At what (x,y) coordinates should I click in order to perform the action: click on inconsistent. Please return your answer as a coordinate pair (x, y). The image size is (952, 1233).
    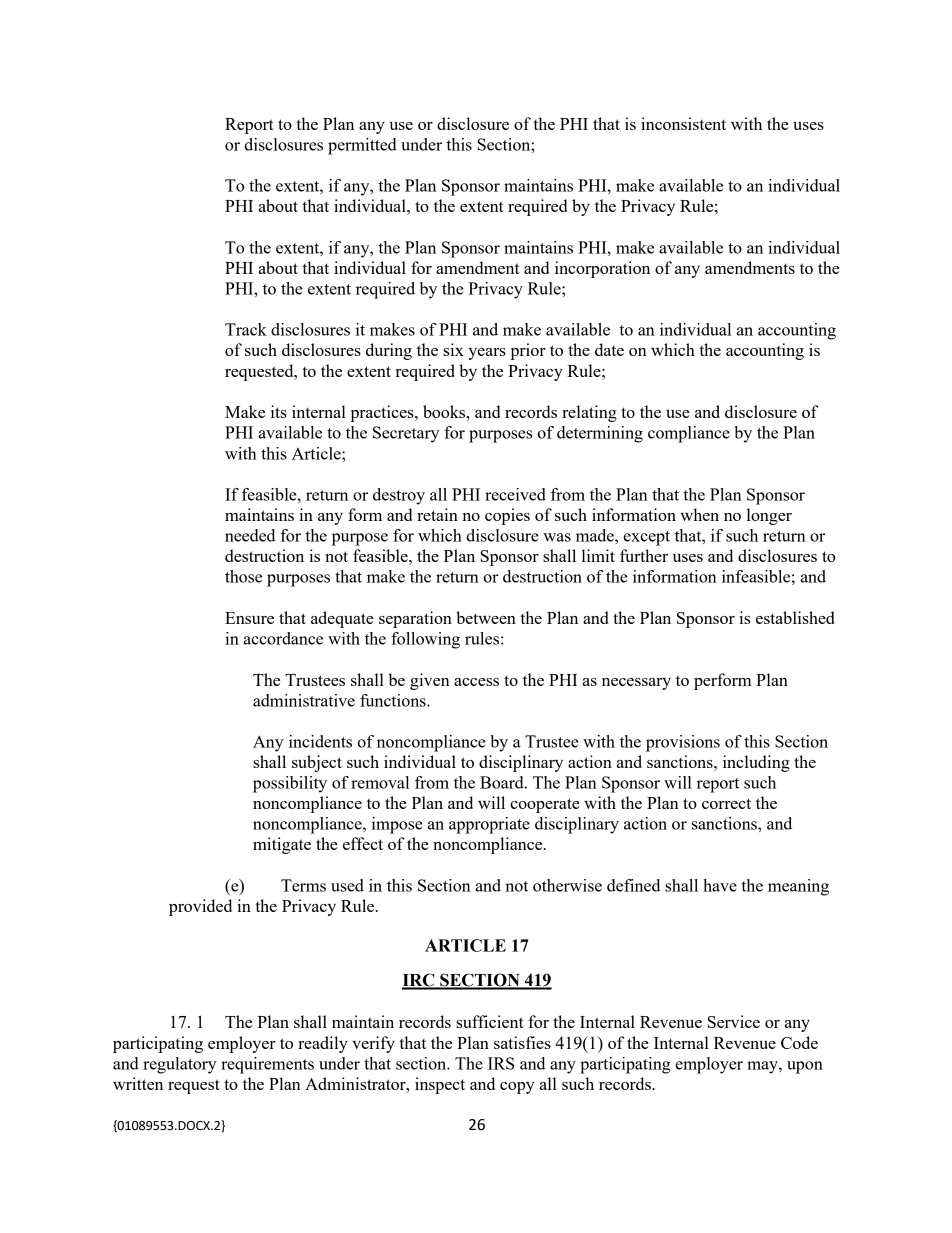
    Looking at the image, I should click on (683, 123).
